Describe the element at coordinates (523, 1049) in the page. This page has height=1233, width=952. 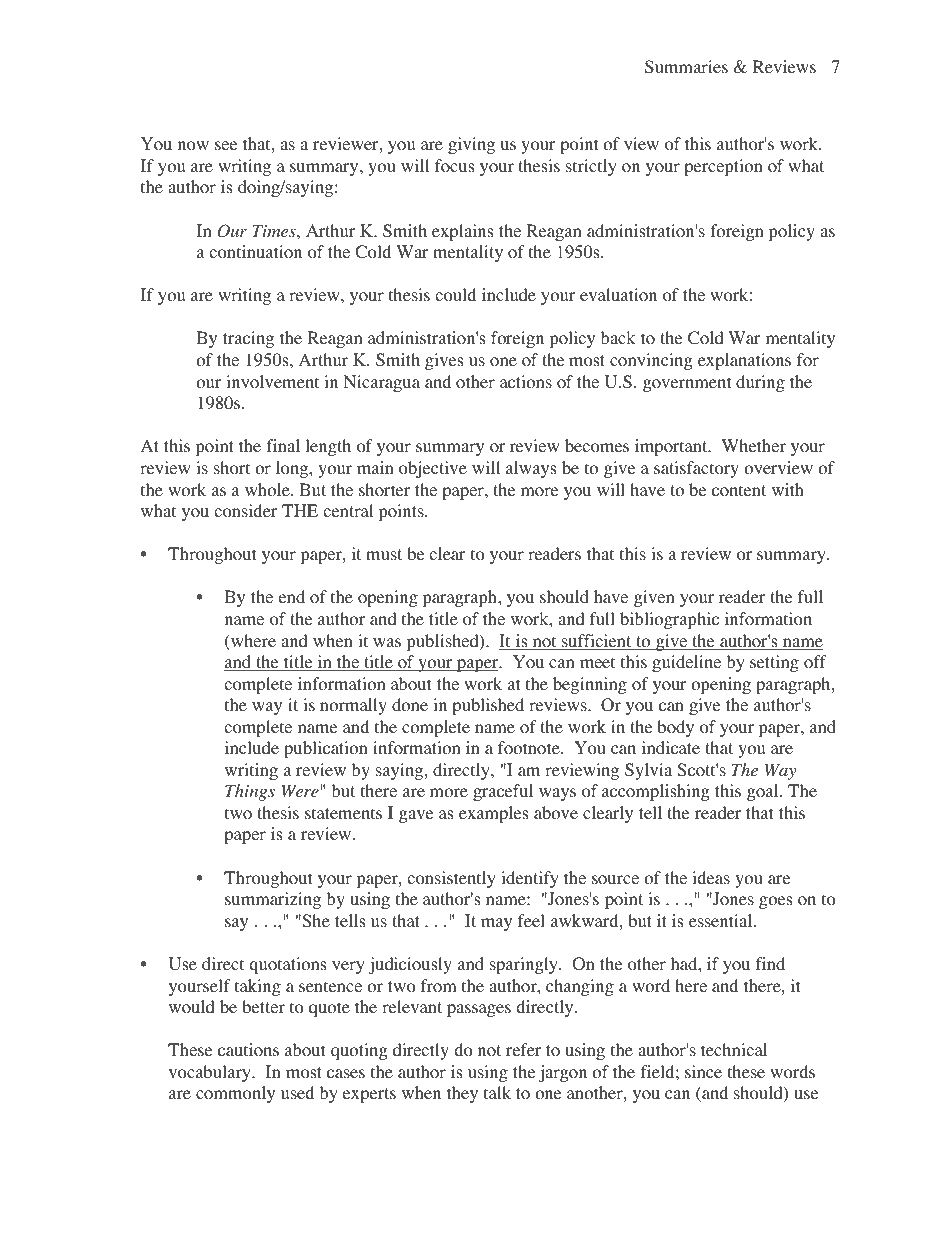
I see `refer` at that location.
